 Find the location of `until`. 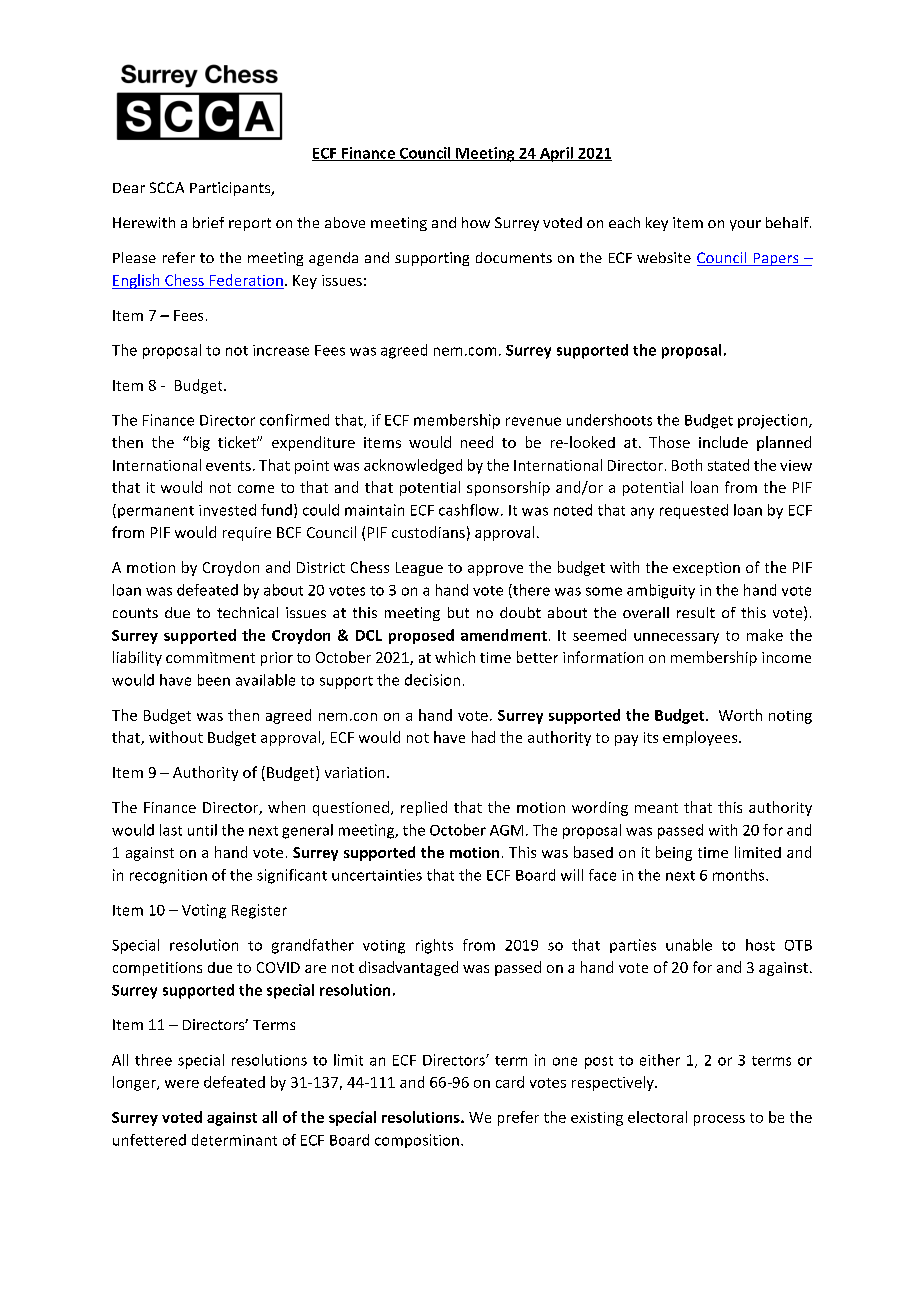

until is located at coordinates (202, 830).
